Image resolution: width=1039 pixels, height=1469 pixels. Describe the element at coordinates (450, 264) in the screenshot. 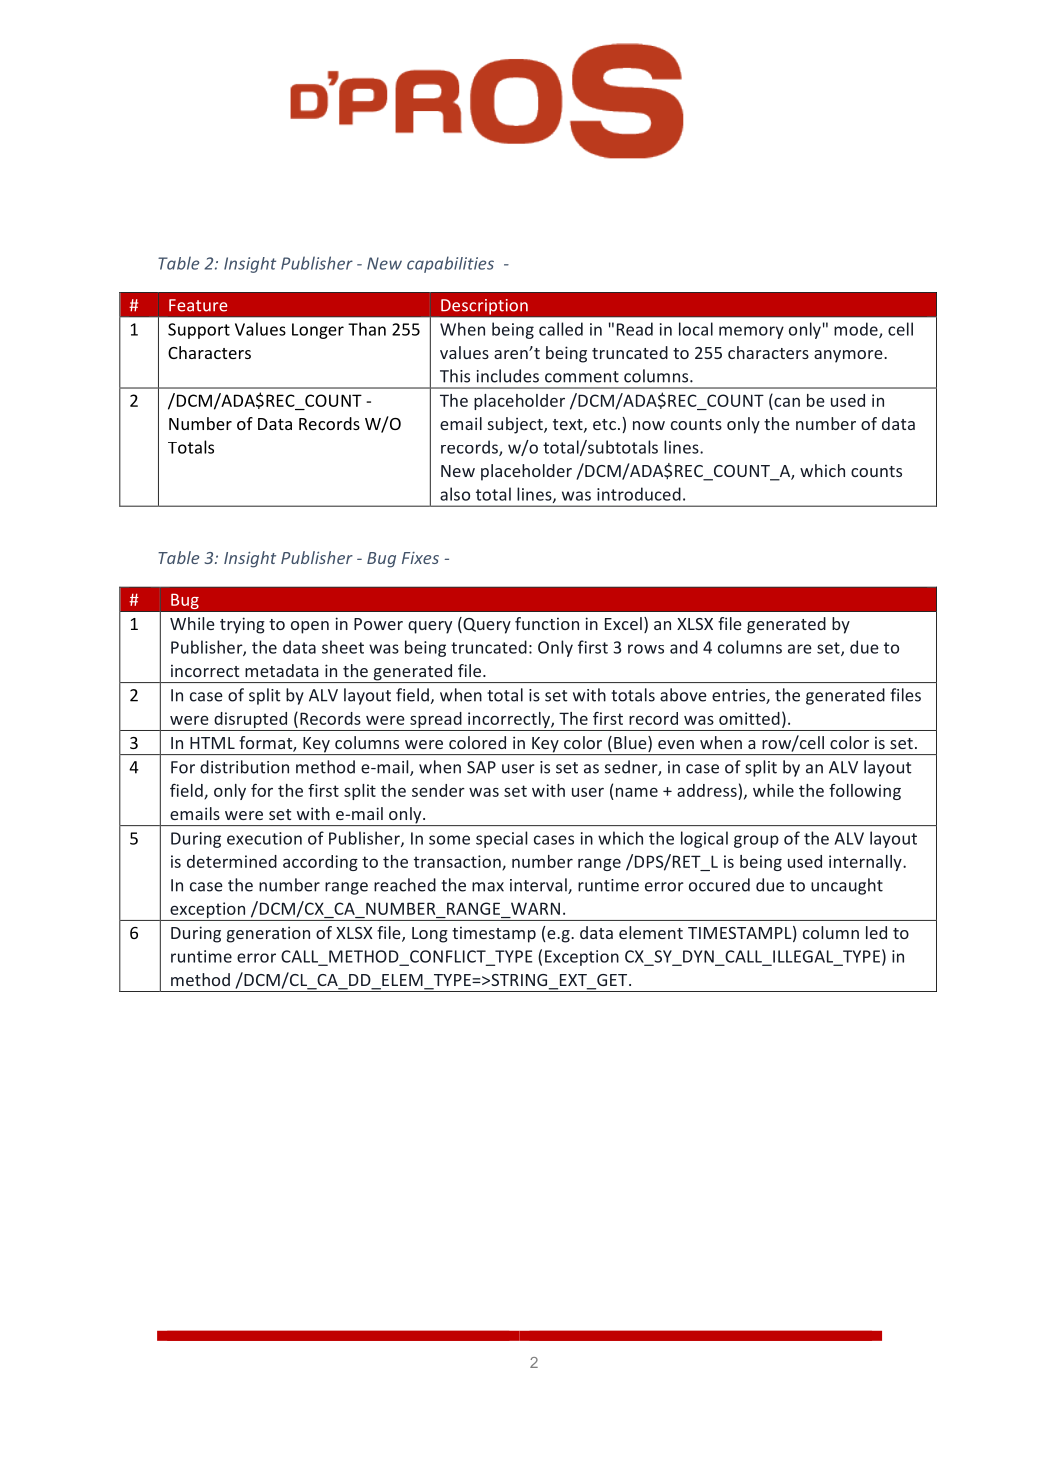

I see `capabilities` at that location.
